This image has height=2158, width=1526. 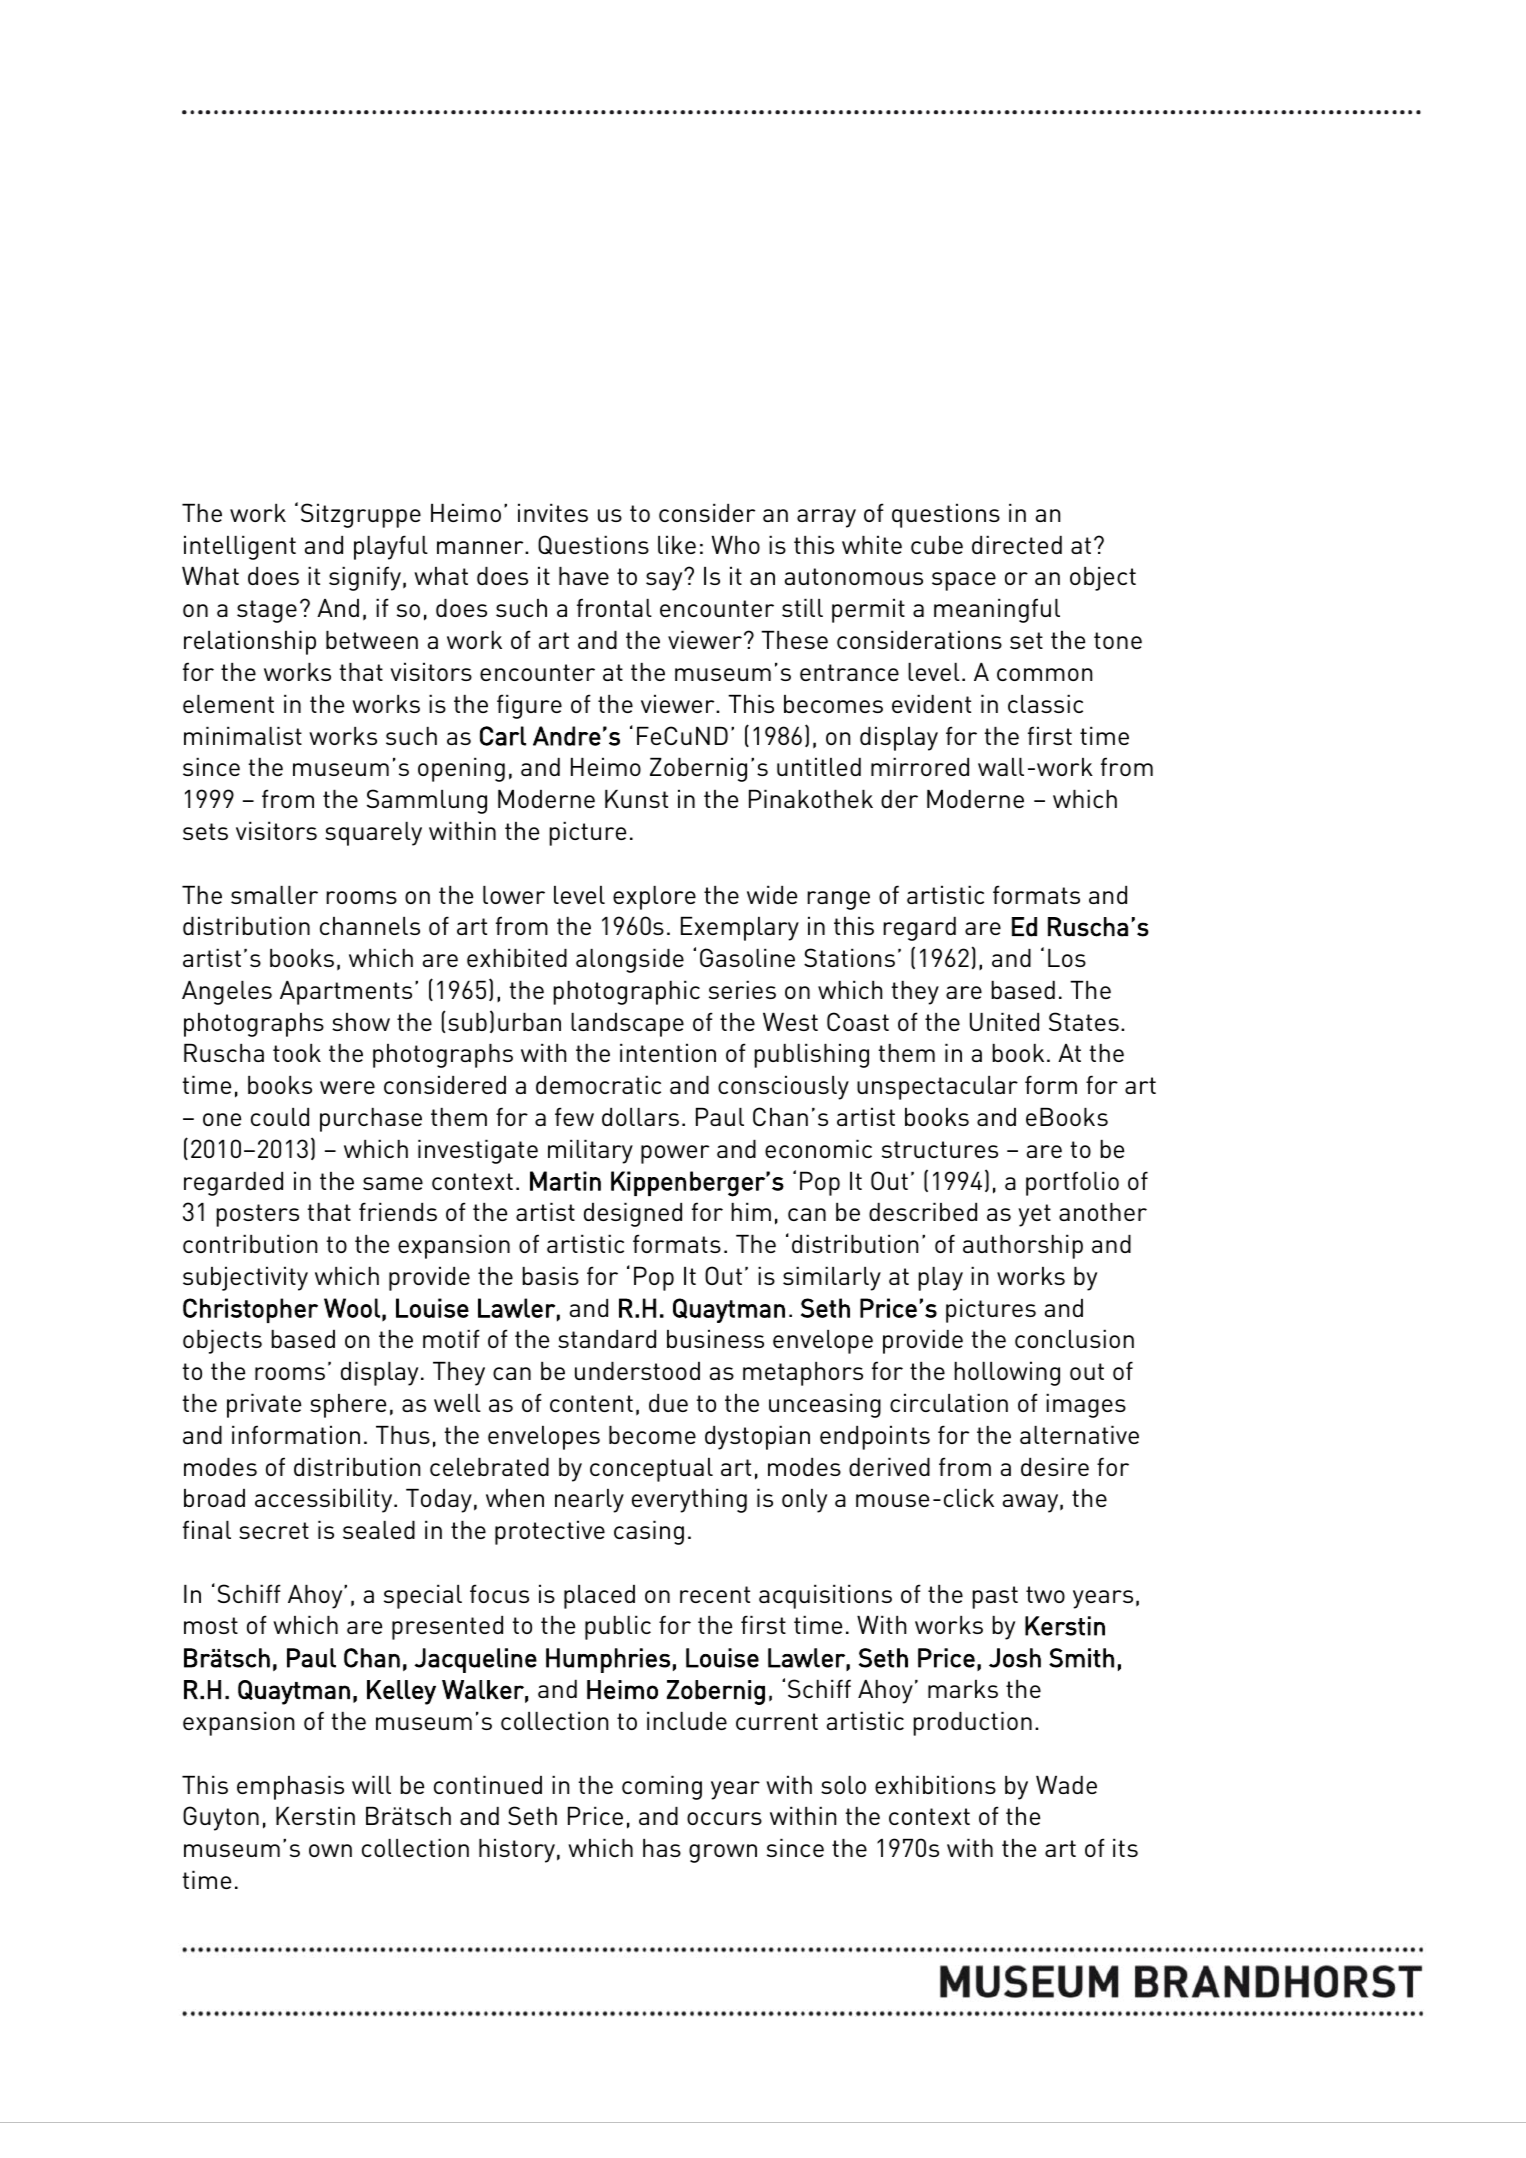 I want to click on mirrored, so click(x=920, y=766).
